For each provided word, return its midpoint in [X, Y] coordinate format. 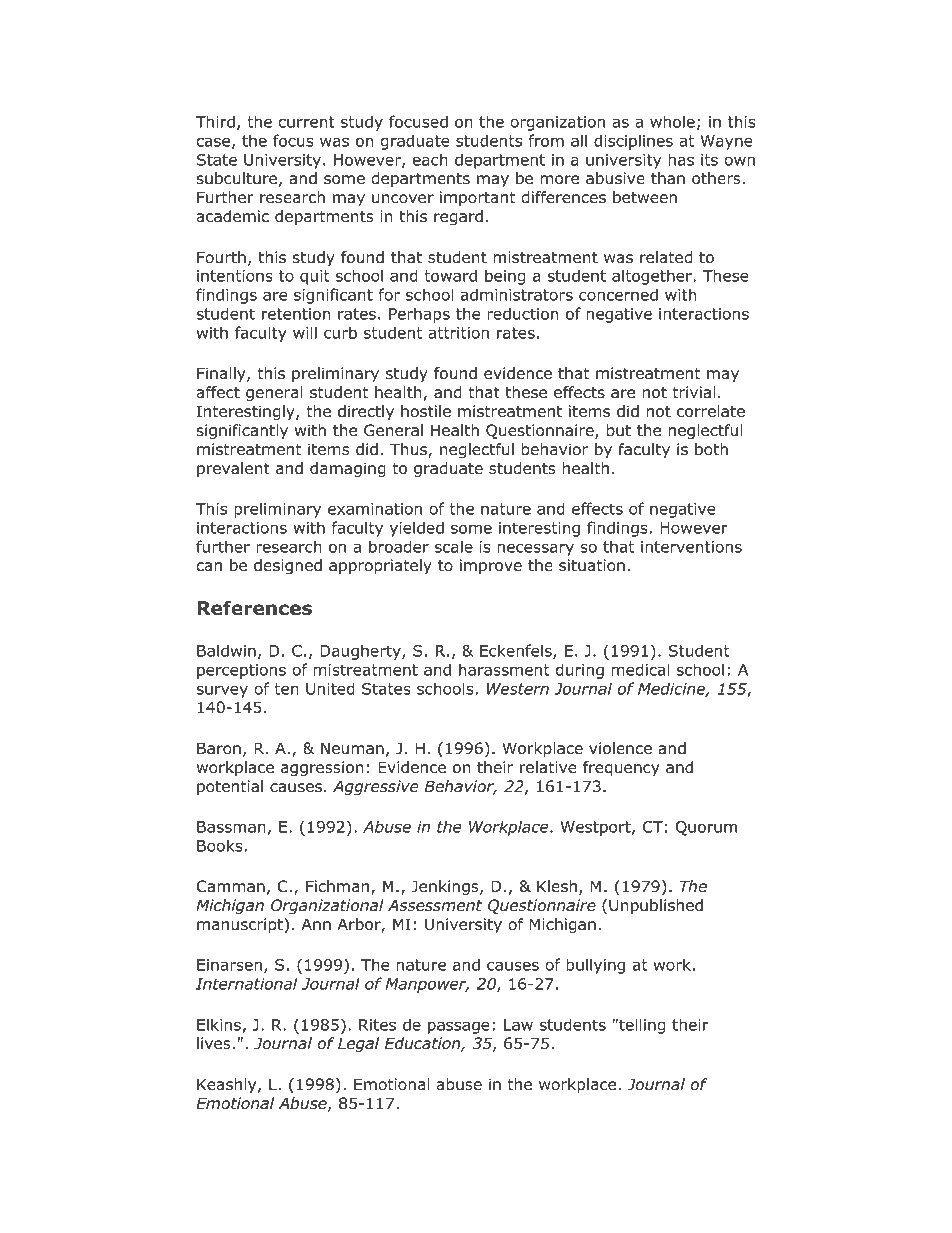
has [681, 159]
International [246, 983]
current [307, 122]
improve [491, 566]
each [430, 159]
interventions [691, 547]
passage [459, 1027]
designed [288, 567]
